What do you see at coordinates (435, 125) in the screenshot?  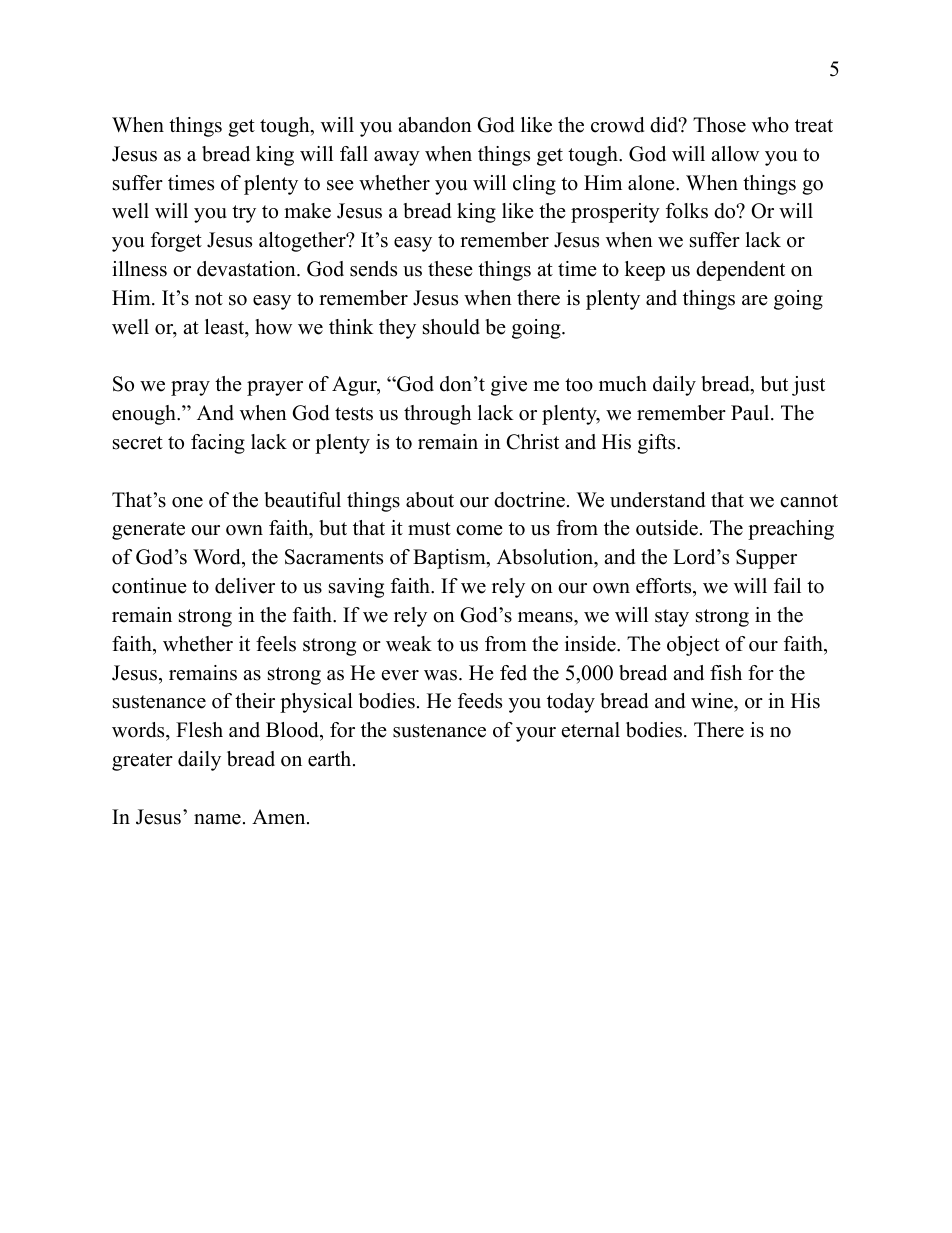 I see `abandon` at bounding box center [435, 125].
